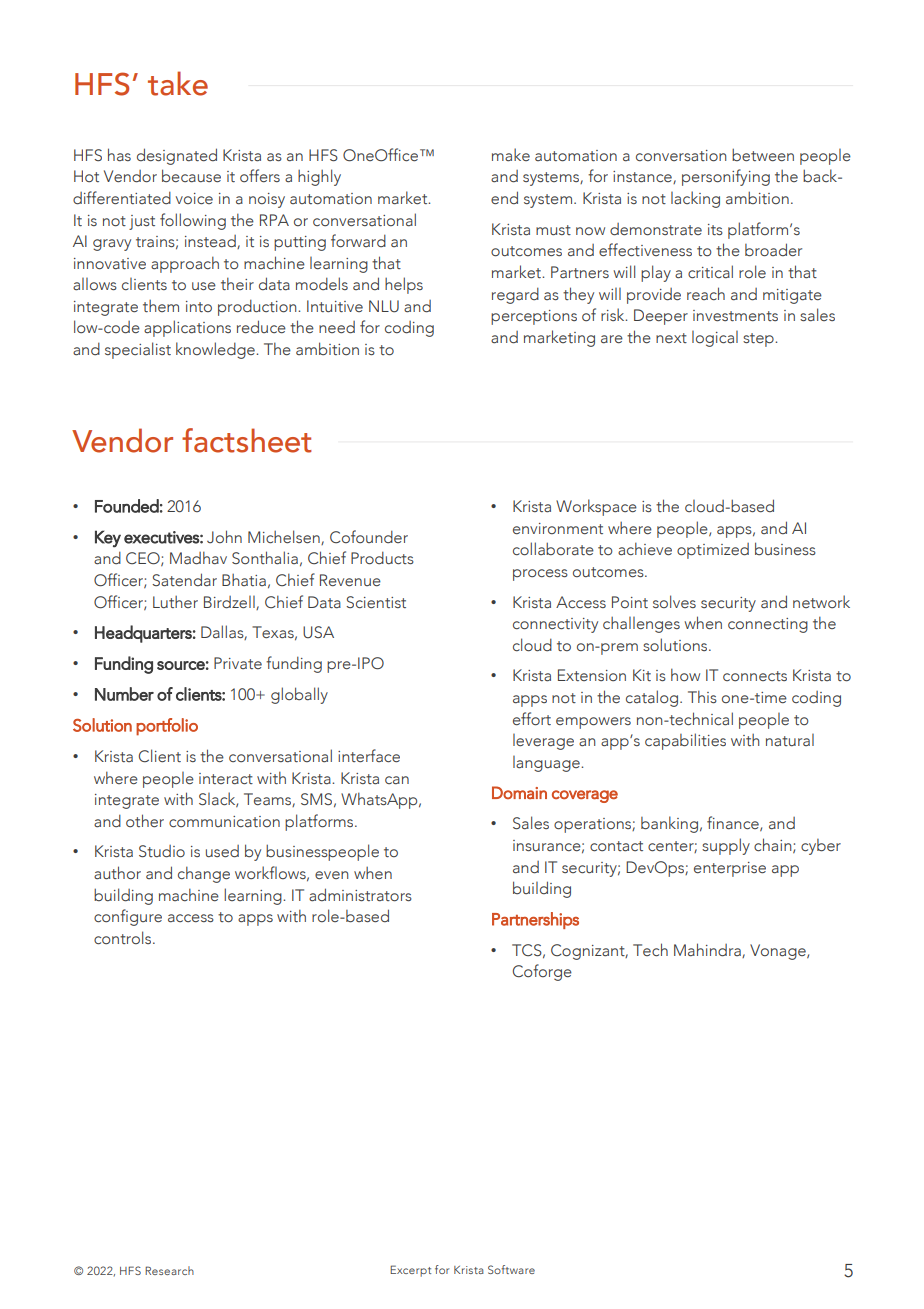  What do you see at coordinates (178, 83) in the image?
I see `take` at bounding box center [178, 83].
